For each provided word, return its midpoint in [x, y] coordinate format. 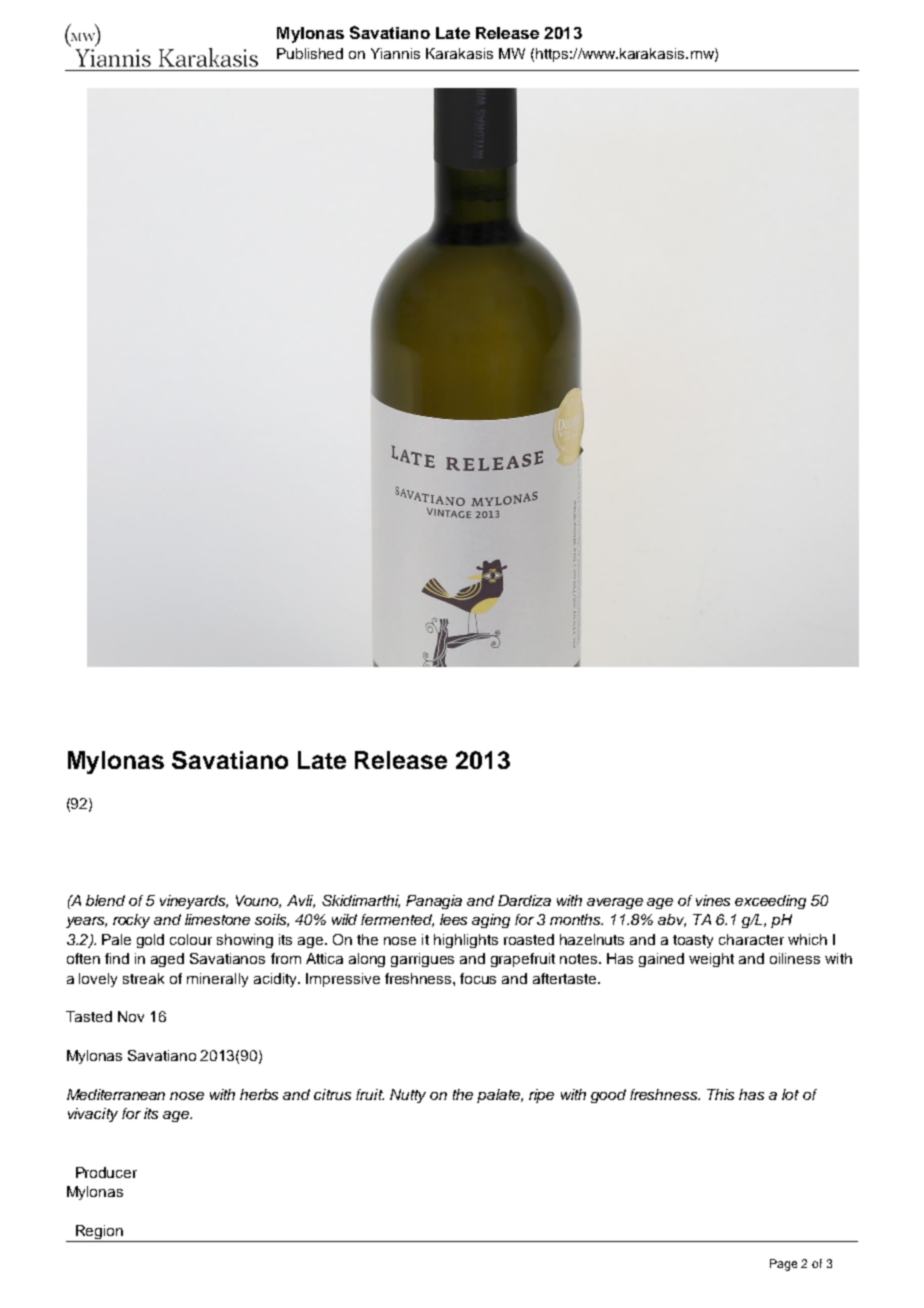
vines [713, 900]
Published [310, 53]
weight [711, 960]
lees [453, 919]
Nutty [408, 1096]
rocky [131, 921]
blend [105, 900]
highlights [466, 941]
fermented [397, 920]
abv [672, 920]
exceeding [770, 902]
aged [167, 960]
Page [783, 1265]
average [615, 903]
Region [99, 1233]
